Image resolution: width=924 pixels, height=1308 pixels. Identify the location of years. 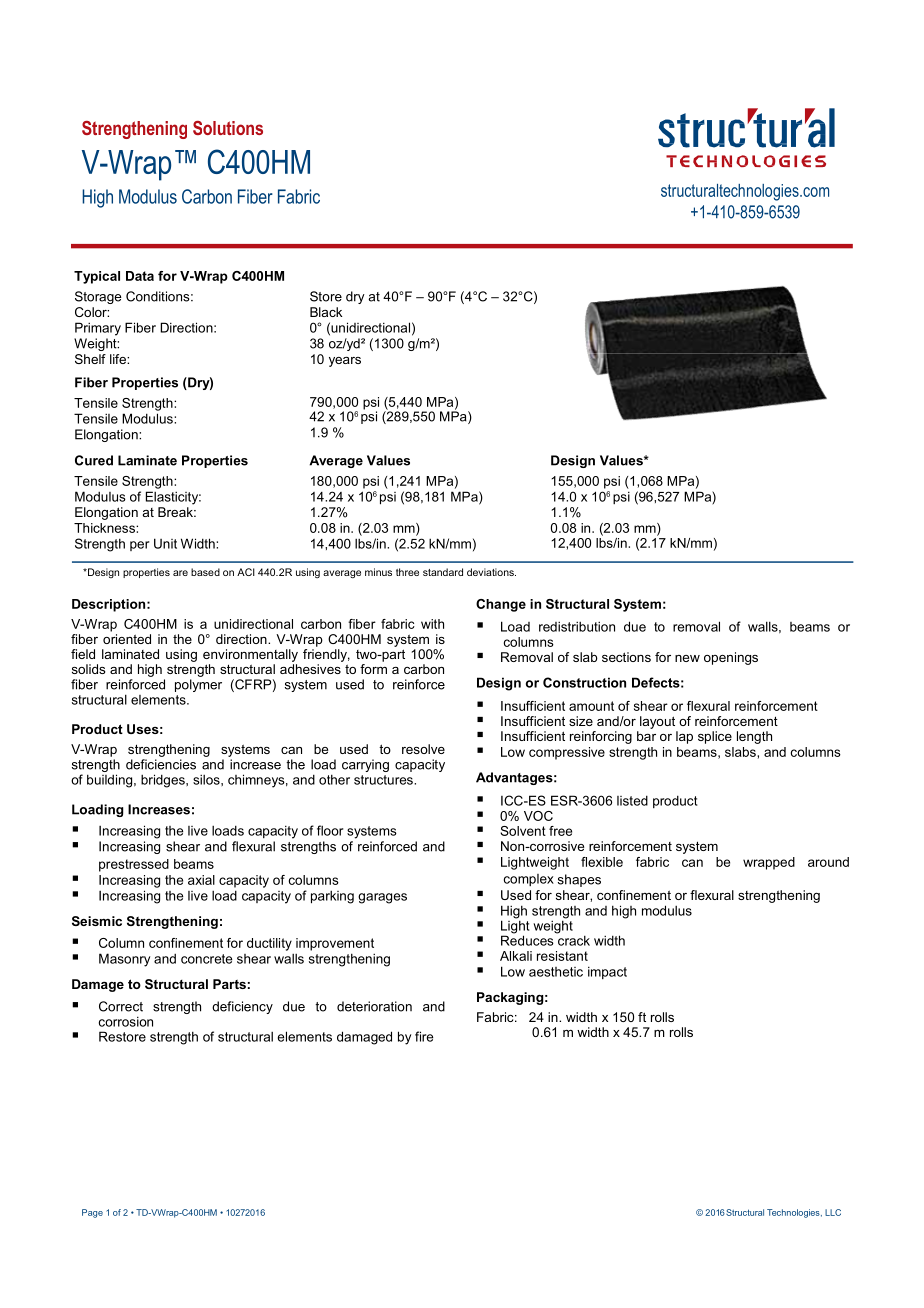
(345, 361).
